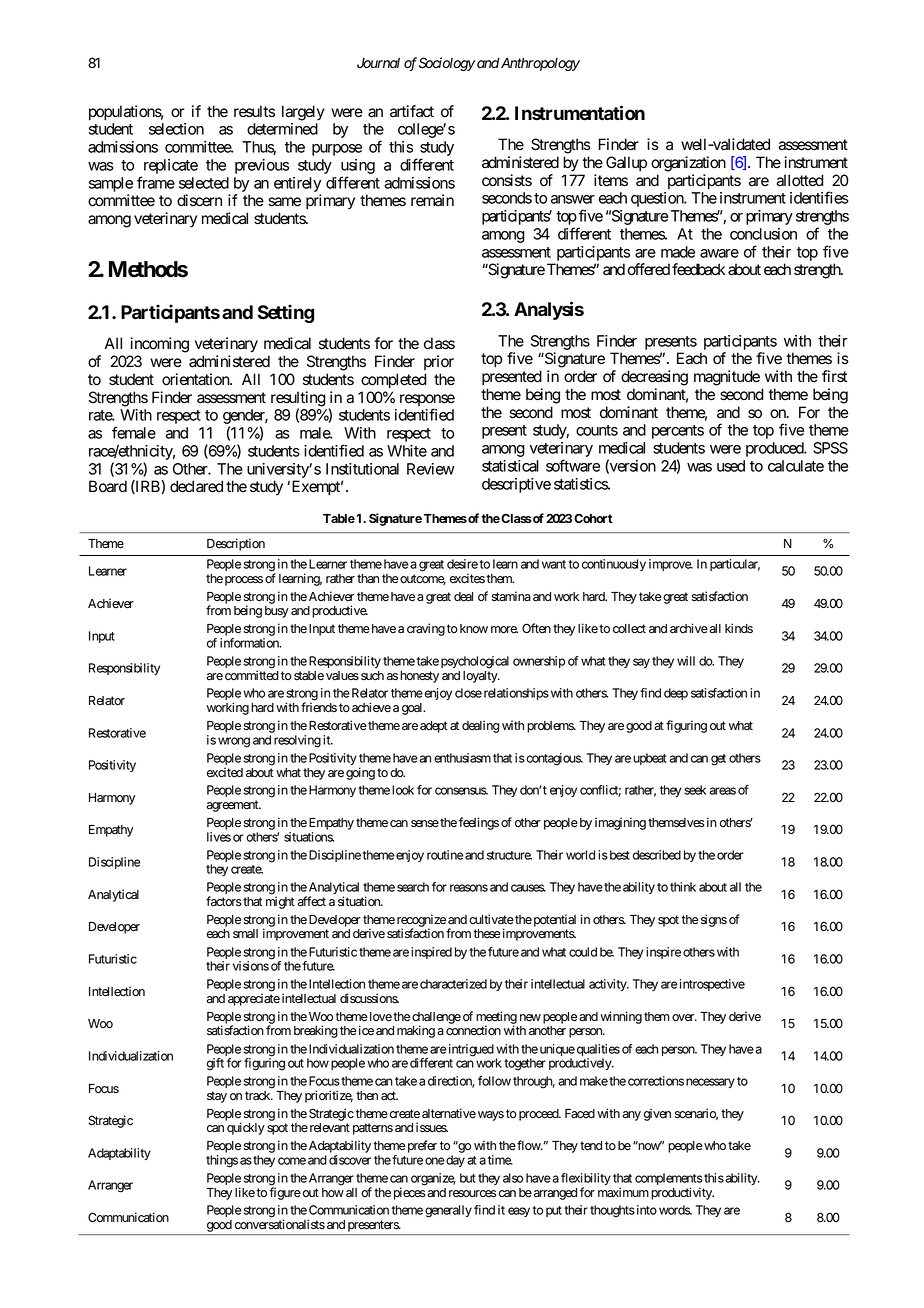  Describe the element at coordinates (224, 901) in the image. I see `factors` at that location.
